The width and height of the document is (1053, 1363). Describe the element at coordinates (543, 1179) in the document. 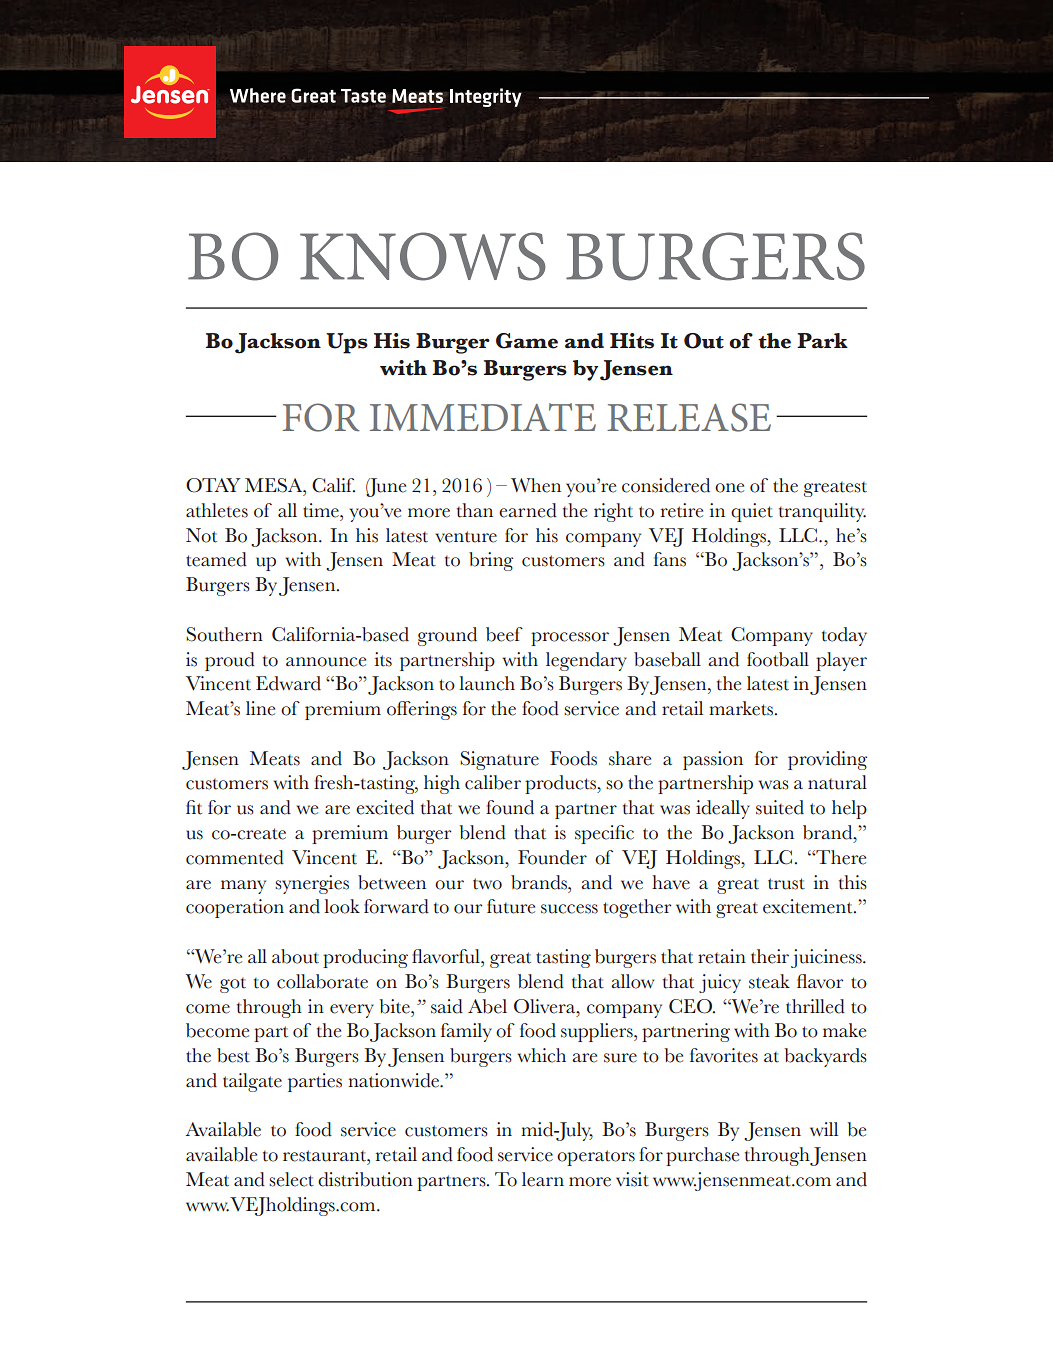

I see `learn` at that location.
